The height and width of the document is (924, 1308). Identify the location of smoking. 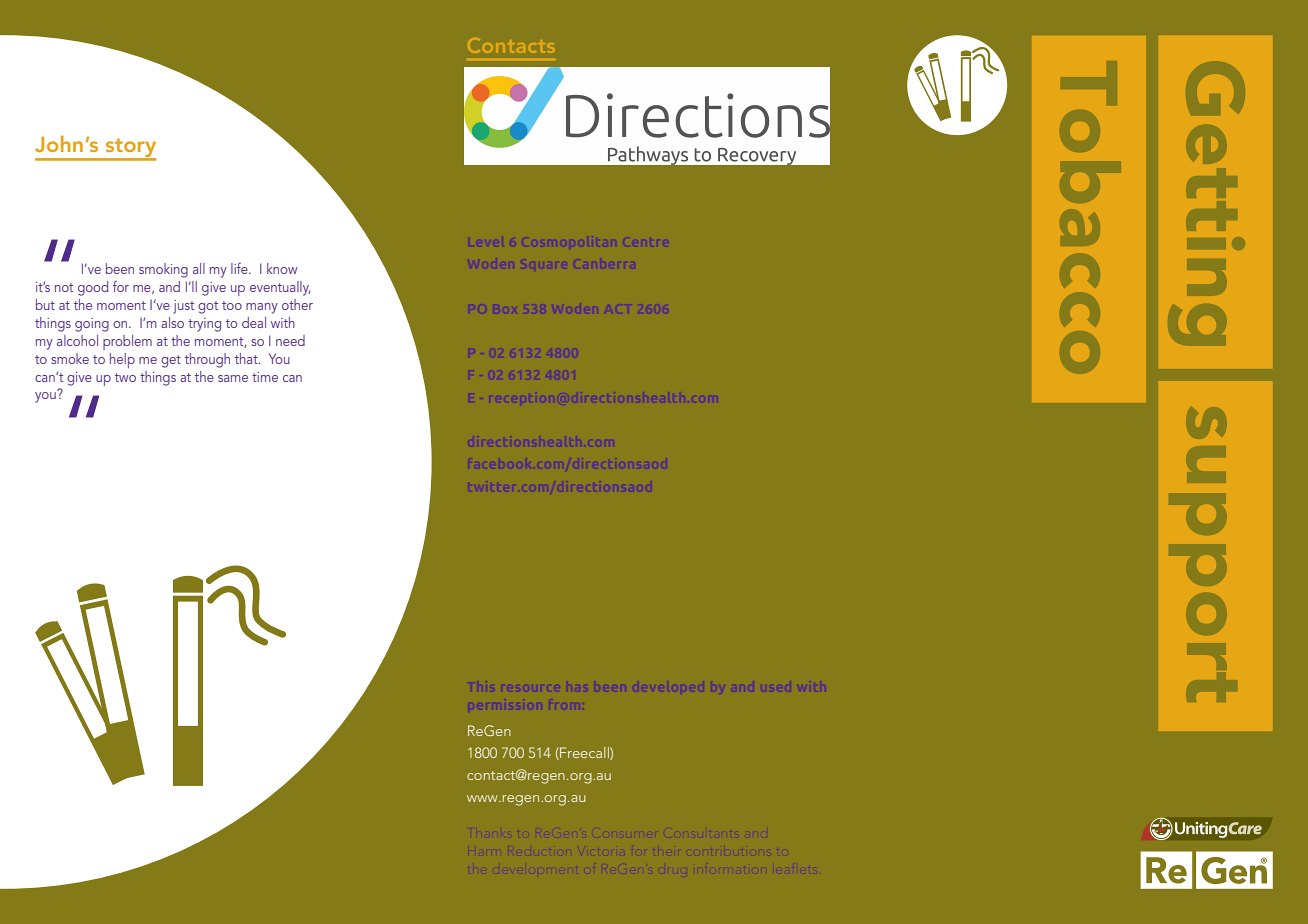
(163, 270).
